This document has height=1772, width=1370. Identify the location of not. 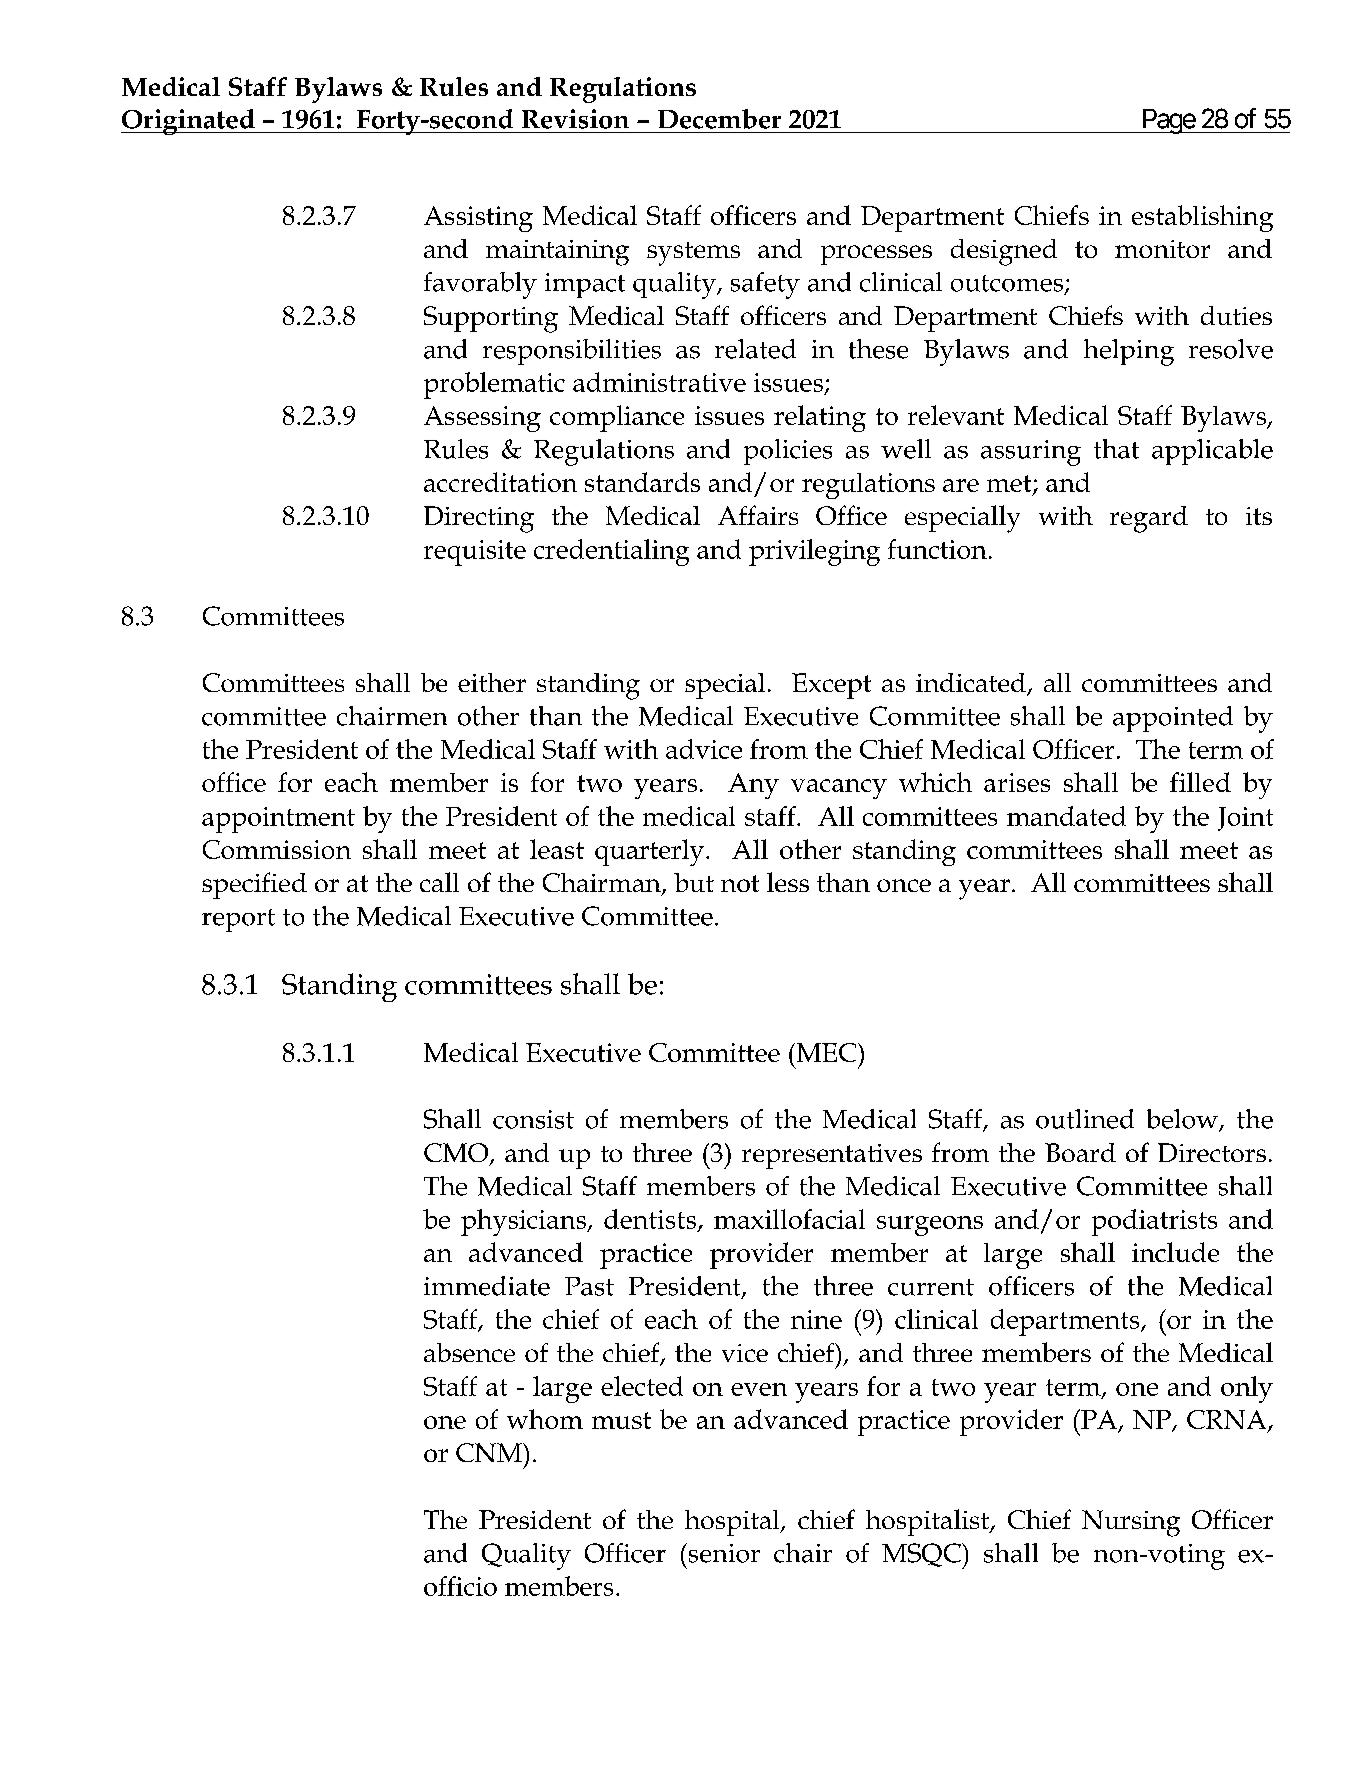
(740, 883).
